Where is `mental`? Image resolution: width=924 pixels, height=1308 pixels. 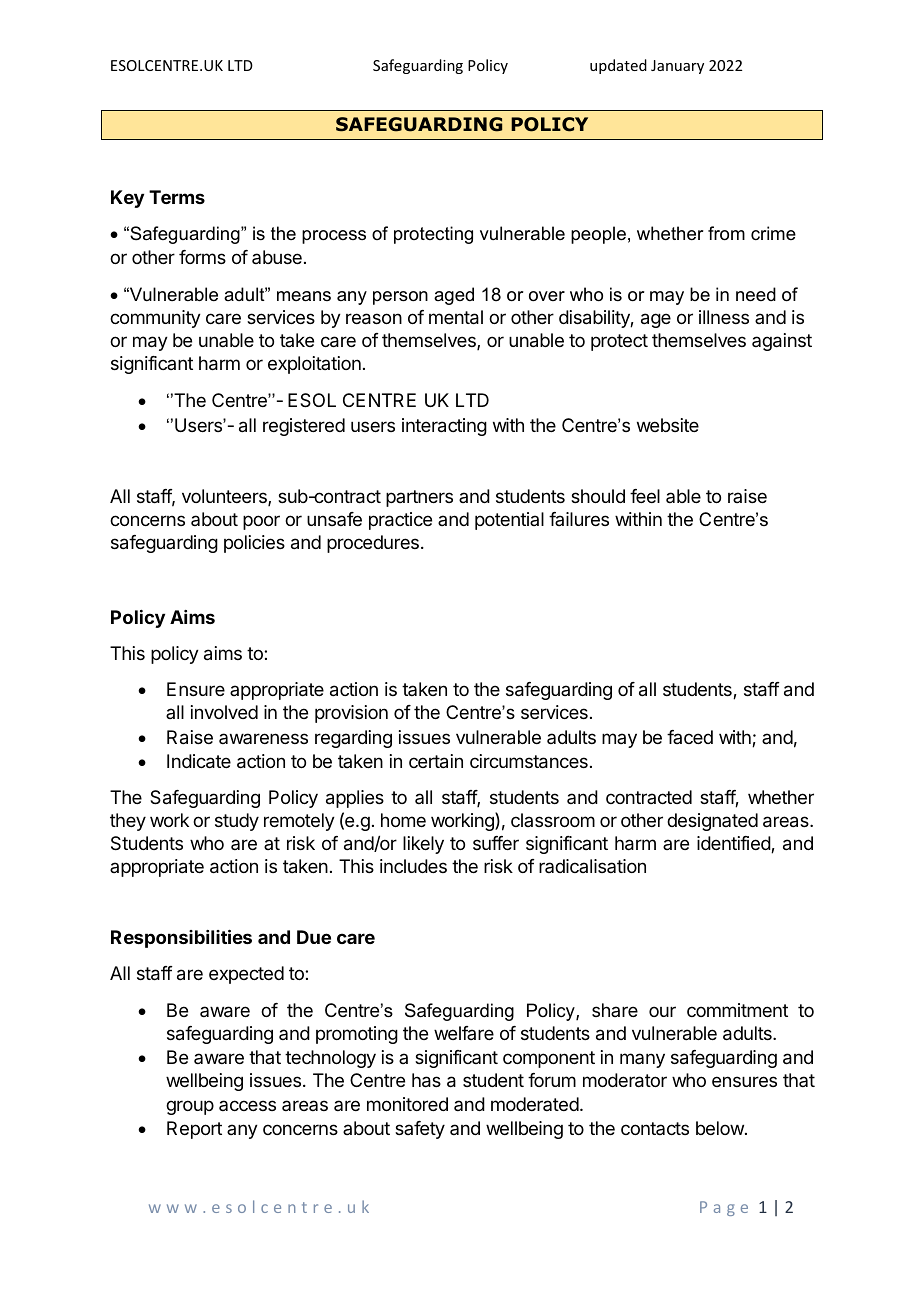
mental is located at coordinates (456, 317).
